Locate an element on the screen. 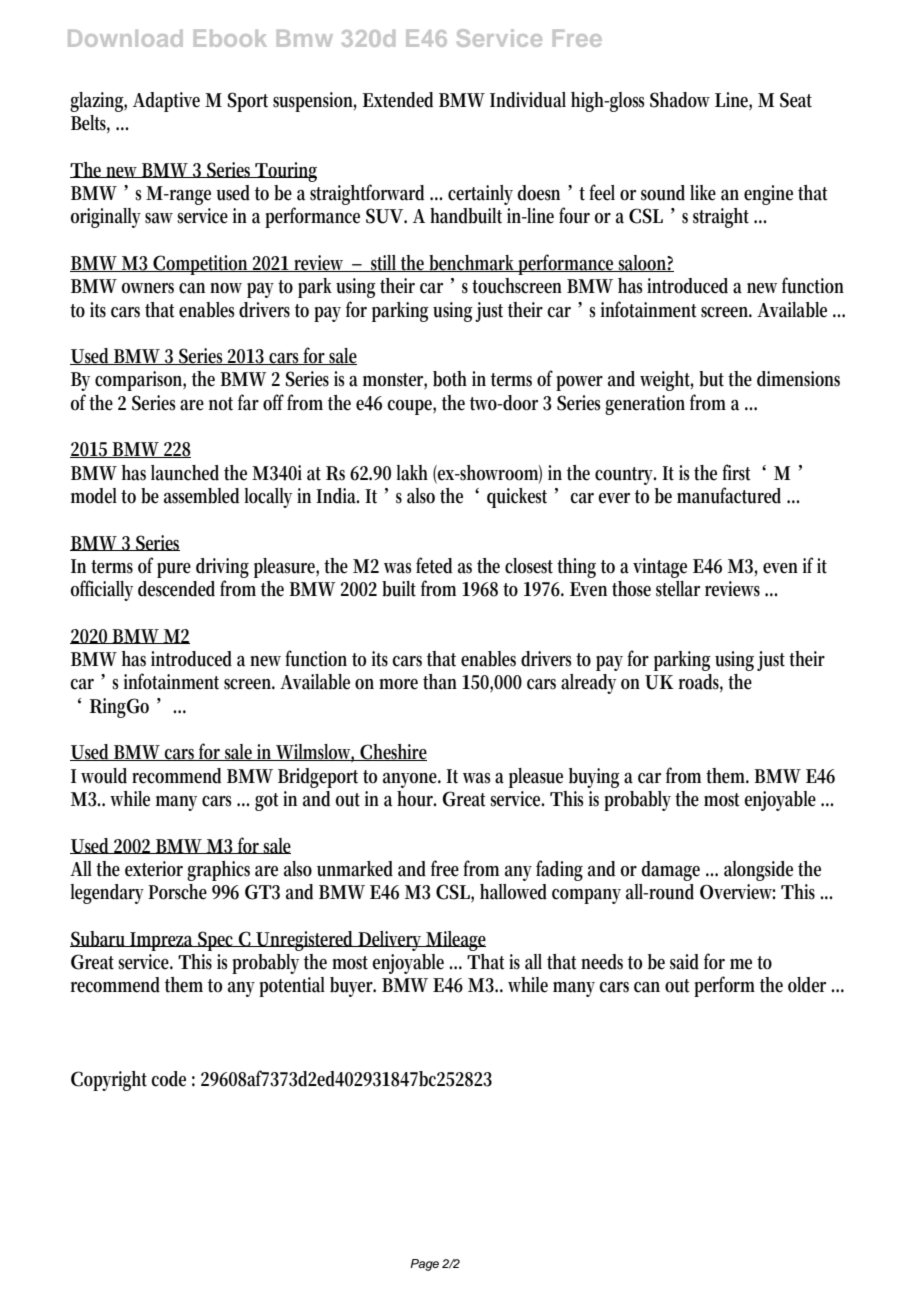 The width and height of the screenshot is (924, 1308). Extended is located at coordinates (397, 100).
